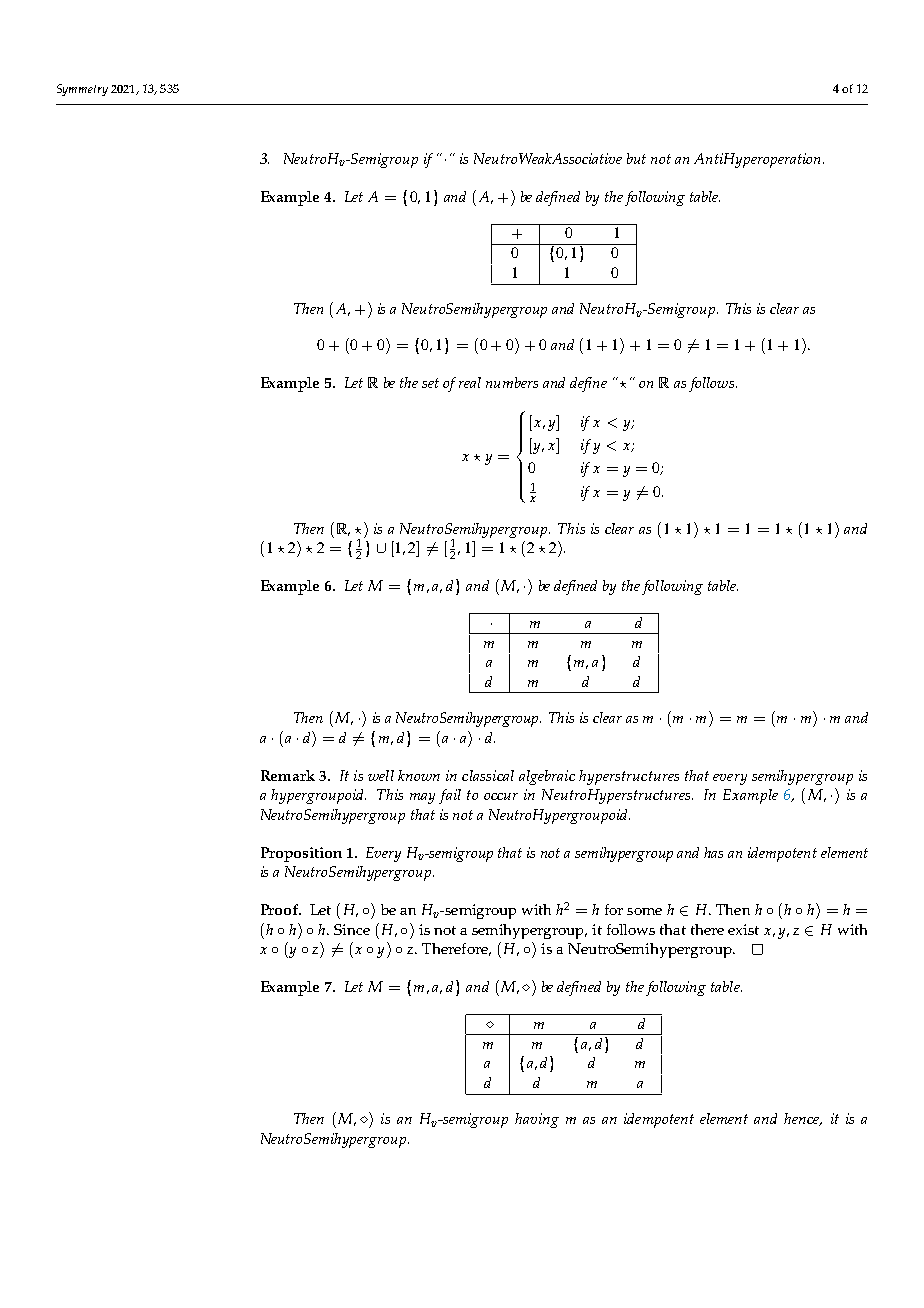 This image has width=924, height=1308. I want to click on having, so click(537, 1120).
